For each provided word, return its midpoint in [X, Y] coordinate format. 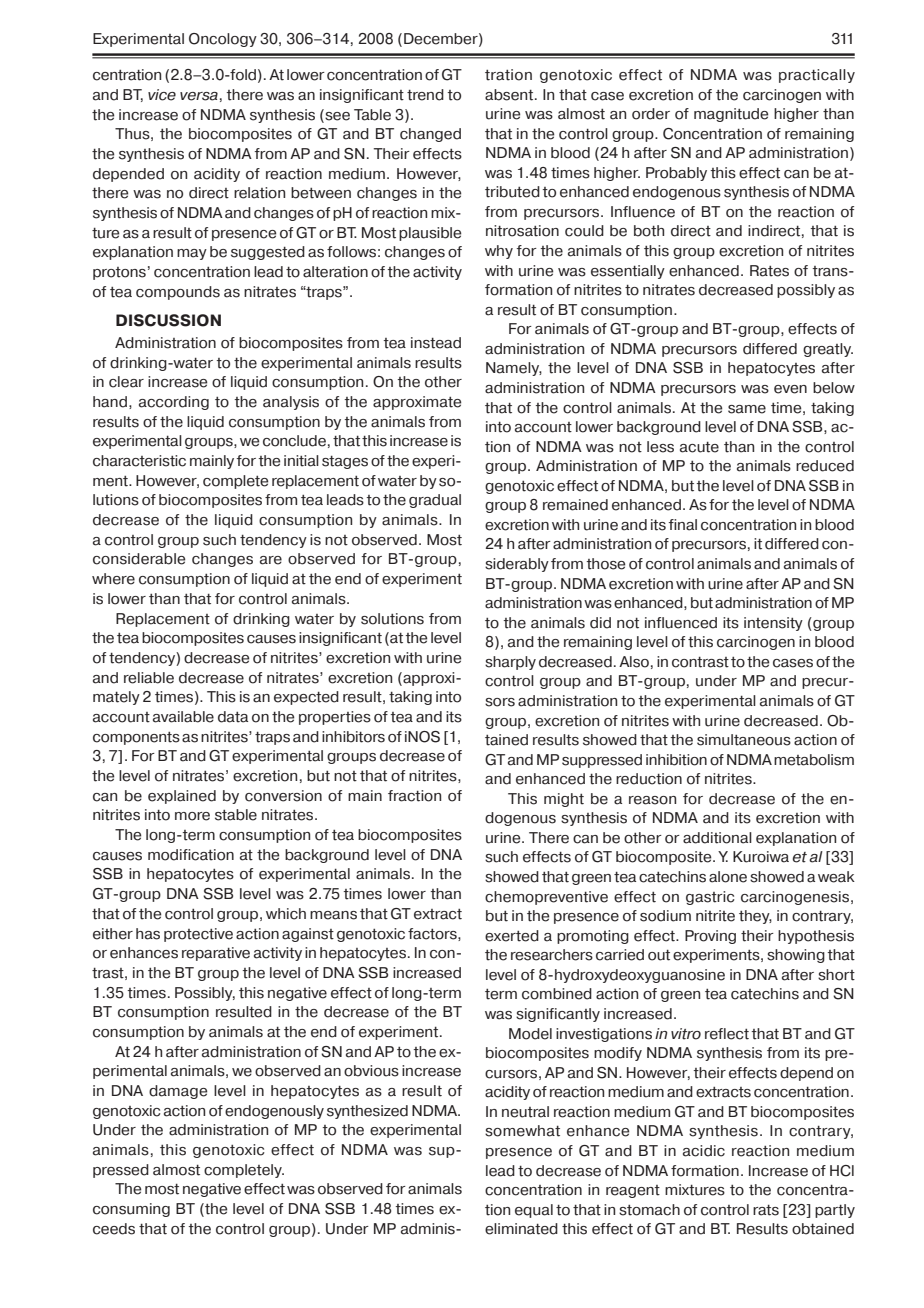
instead [436, 343]
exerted [512, 936]
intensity [773, 624]
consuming [131, 1210]
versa [199, 96]
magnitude [731, 115]
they [755, 917]
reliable [149, 678]
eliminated [521, 1229]
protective [198, 935]
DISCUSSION [168, 320]
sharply [510, 663]
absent [510, 95]
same [747, 409]
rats [766, 1210]
